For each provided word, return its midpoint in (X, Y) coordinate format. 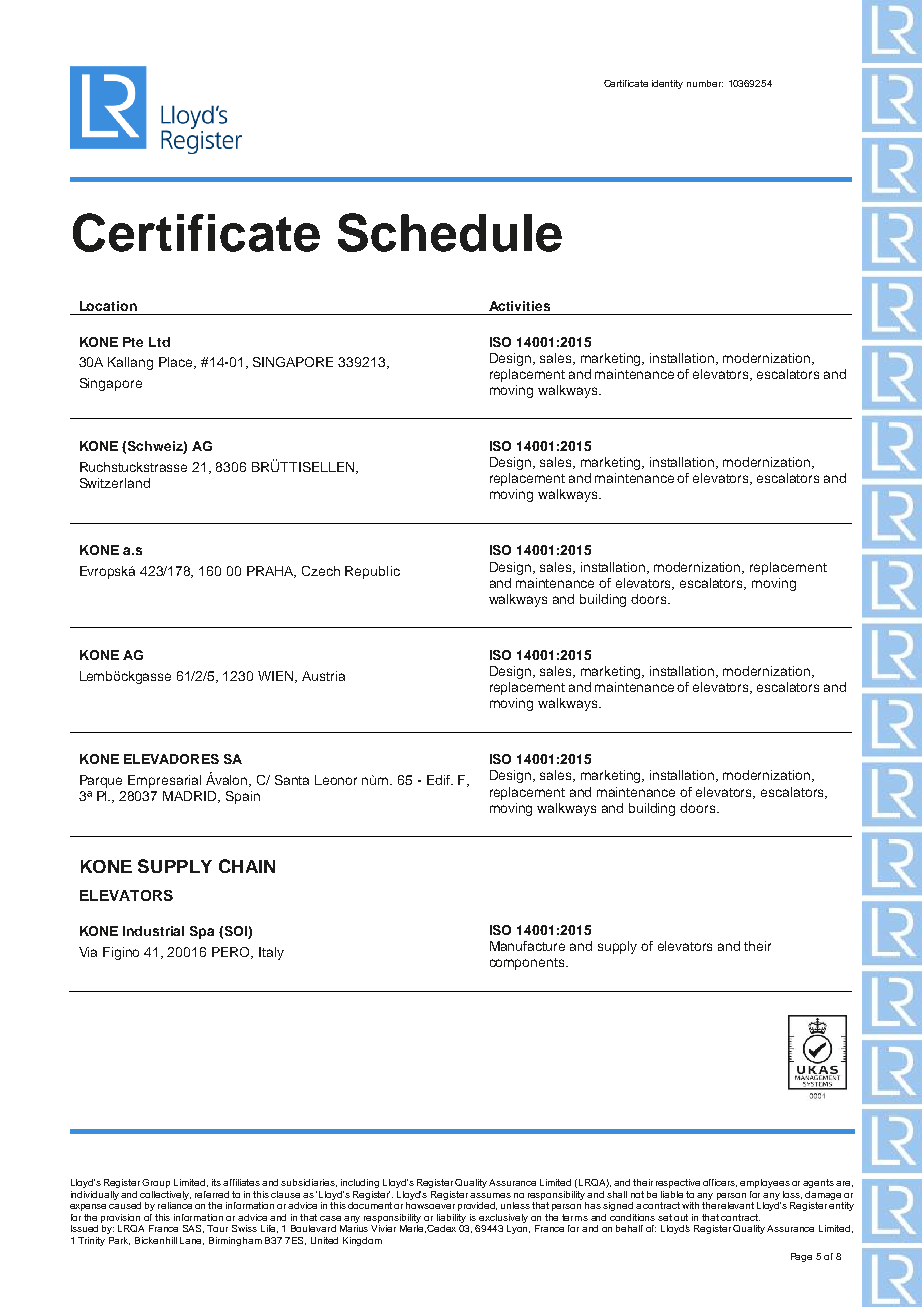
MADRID (191, 797)
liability (451, 1218)
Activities (519, 306)
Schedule (450, 232)
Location (108, 306)
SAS (193, 1229)
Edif (439, 780)
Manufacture (527, 946)
